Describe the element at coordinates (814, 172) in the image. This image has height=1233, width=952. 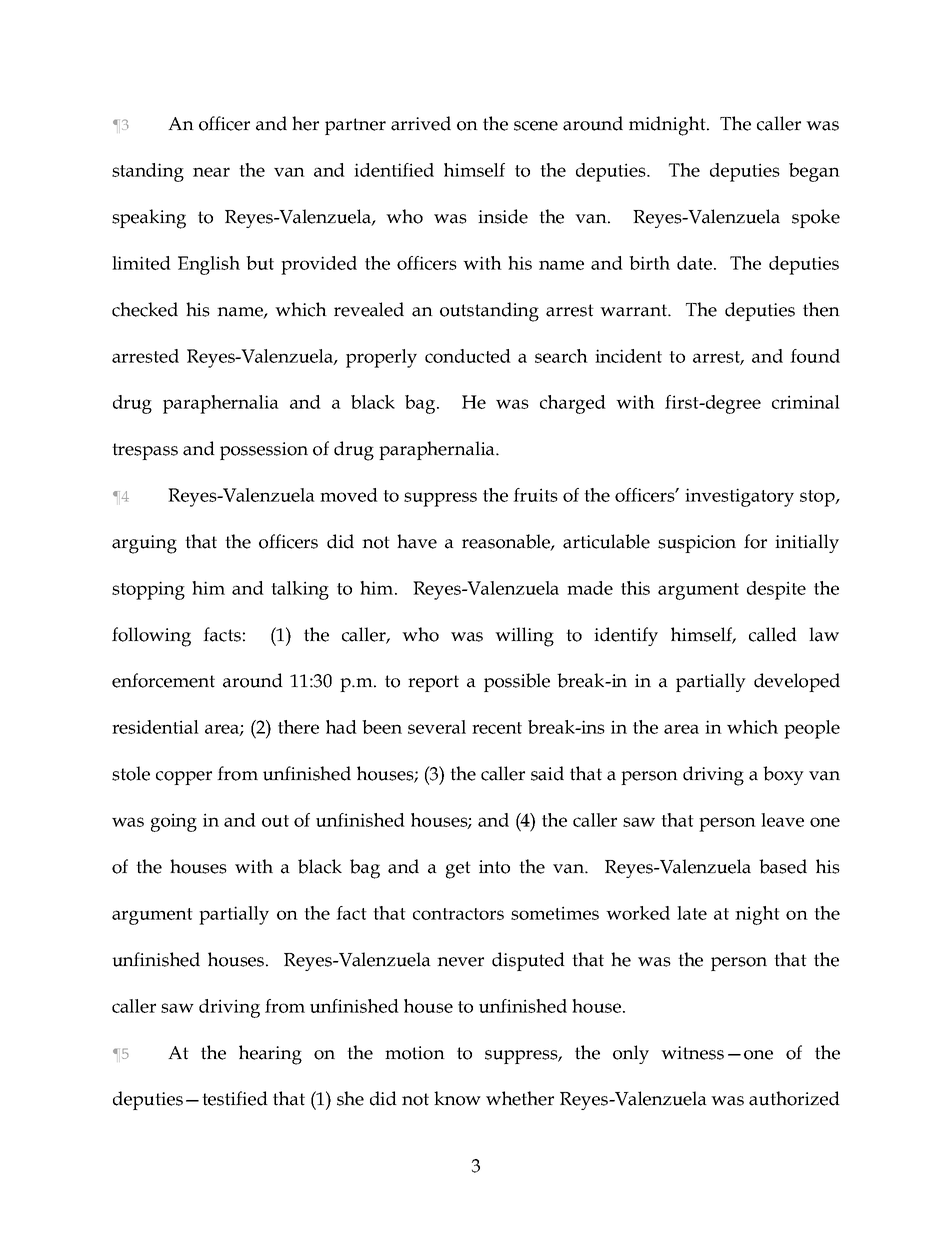
I see `began` at that location.
